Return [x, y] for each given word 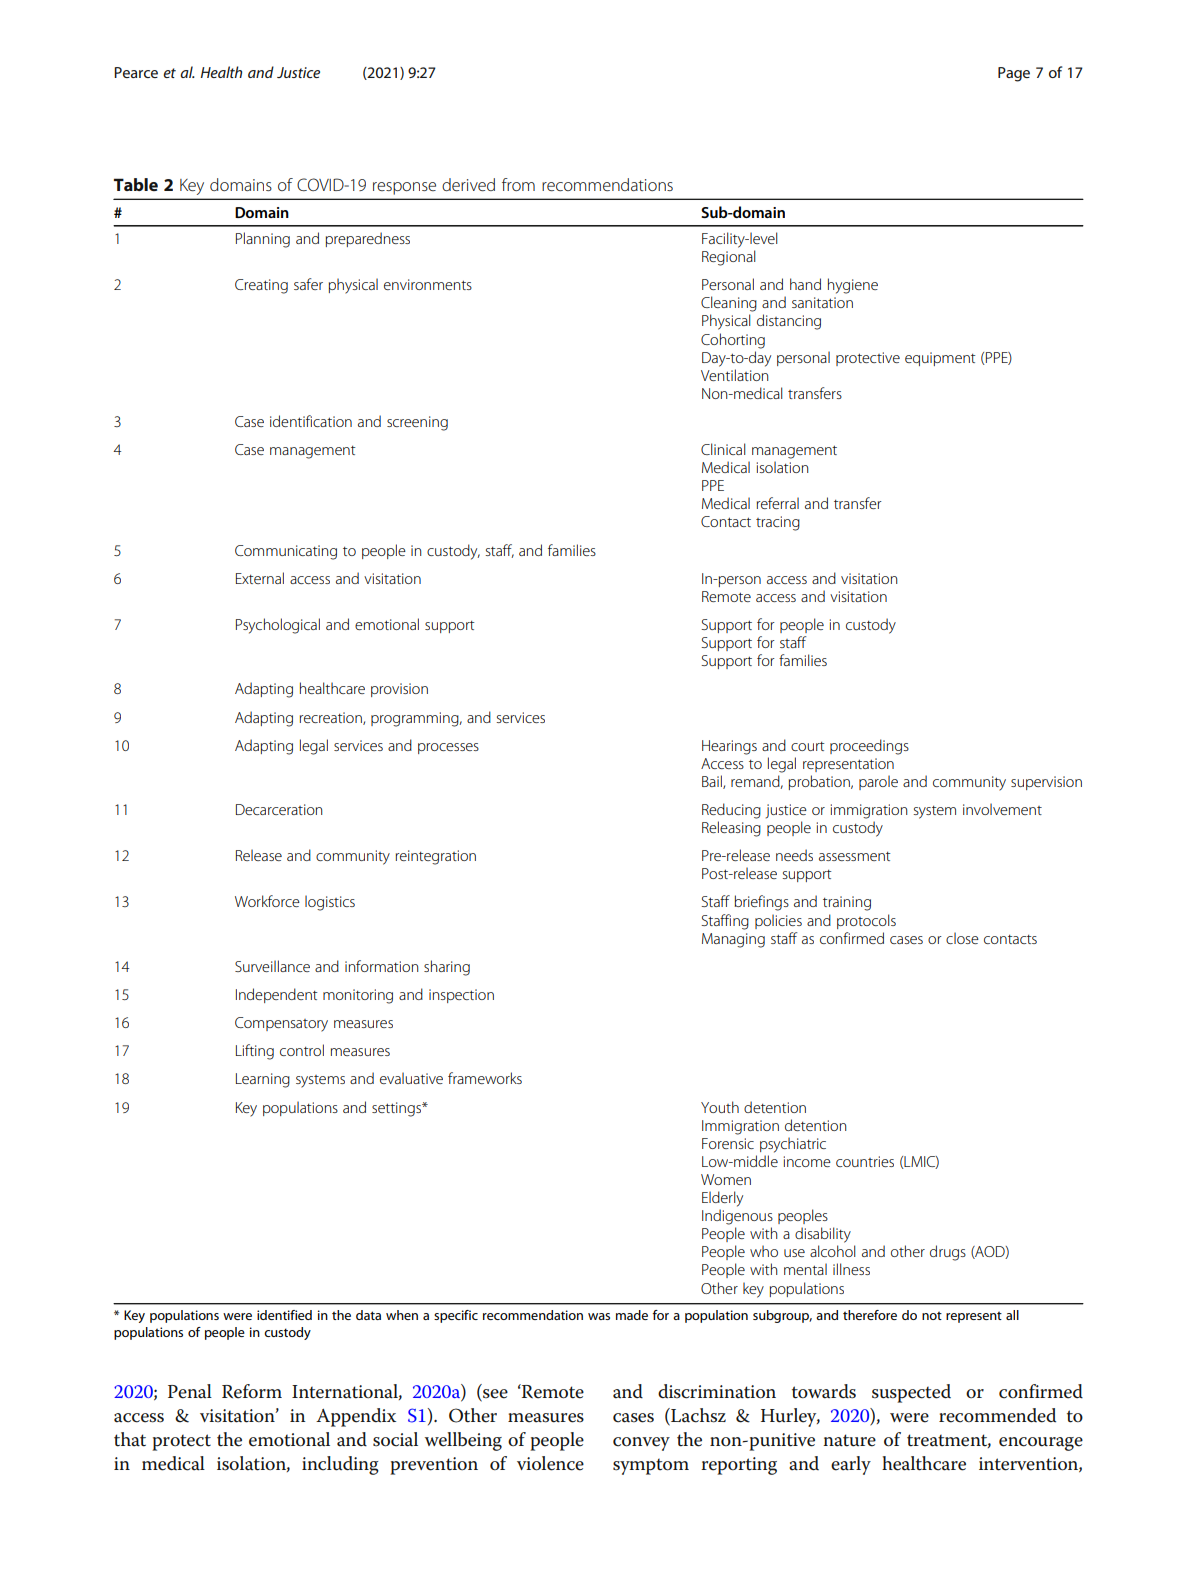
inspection [461, 996]
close [962, 938]
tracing [778, 523]
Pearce [136, 72]
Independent [277, 995]
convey [641, 1444]
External [260, 578]
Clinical [723, 449]
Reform [252, 1391]
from [518, 184]
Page [1014, 74]
